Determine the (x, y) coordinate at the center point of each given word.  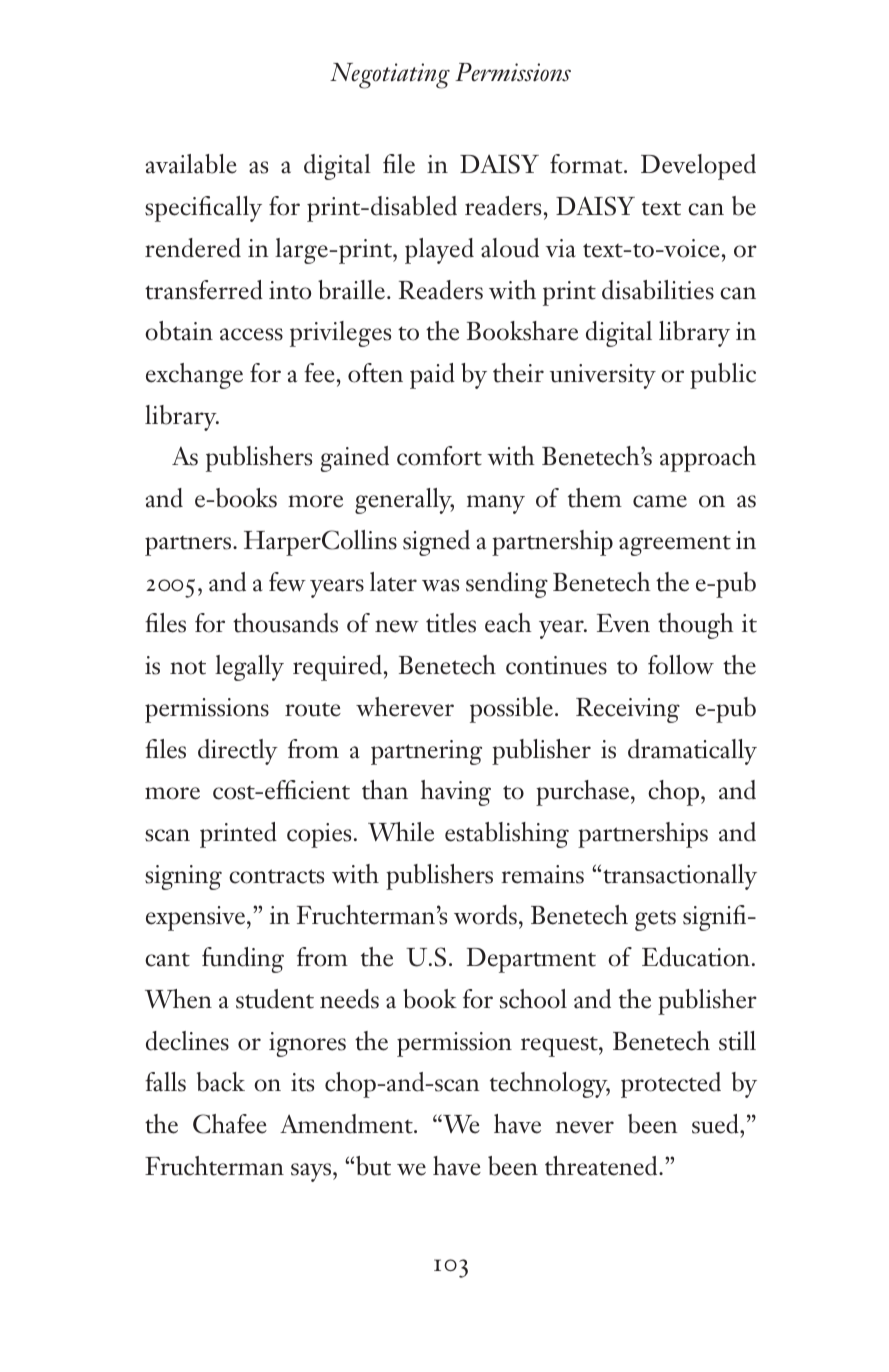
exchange (194, 376)
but (373, 1166)
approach (708, 459)
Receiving (628, 710)
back (221, 1082)
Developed (698, 167)
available (191, 164)
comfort (439, 456)
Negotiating (390, 76)
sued (716, 1124)
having (456, 793)
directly (238, 752)
